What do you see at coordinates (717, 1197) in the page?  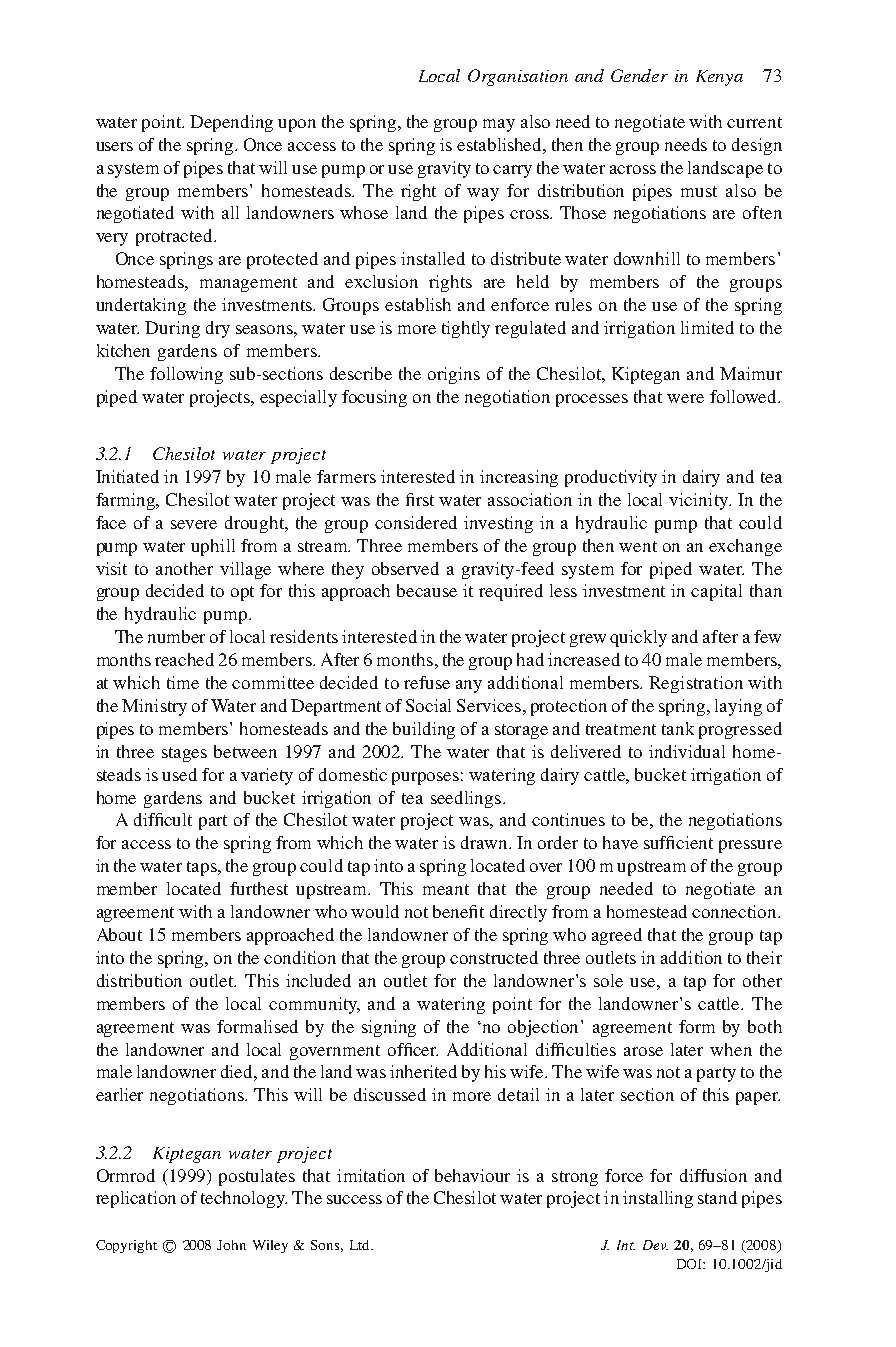 I see `stand` at bounding box center [717, 1197].
